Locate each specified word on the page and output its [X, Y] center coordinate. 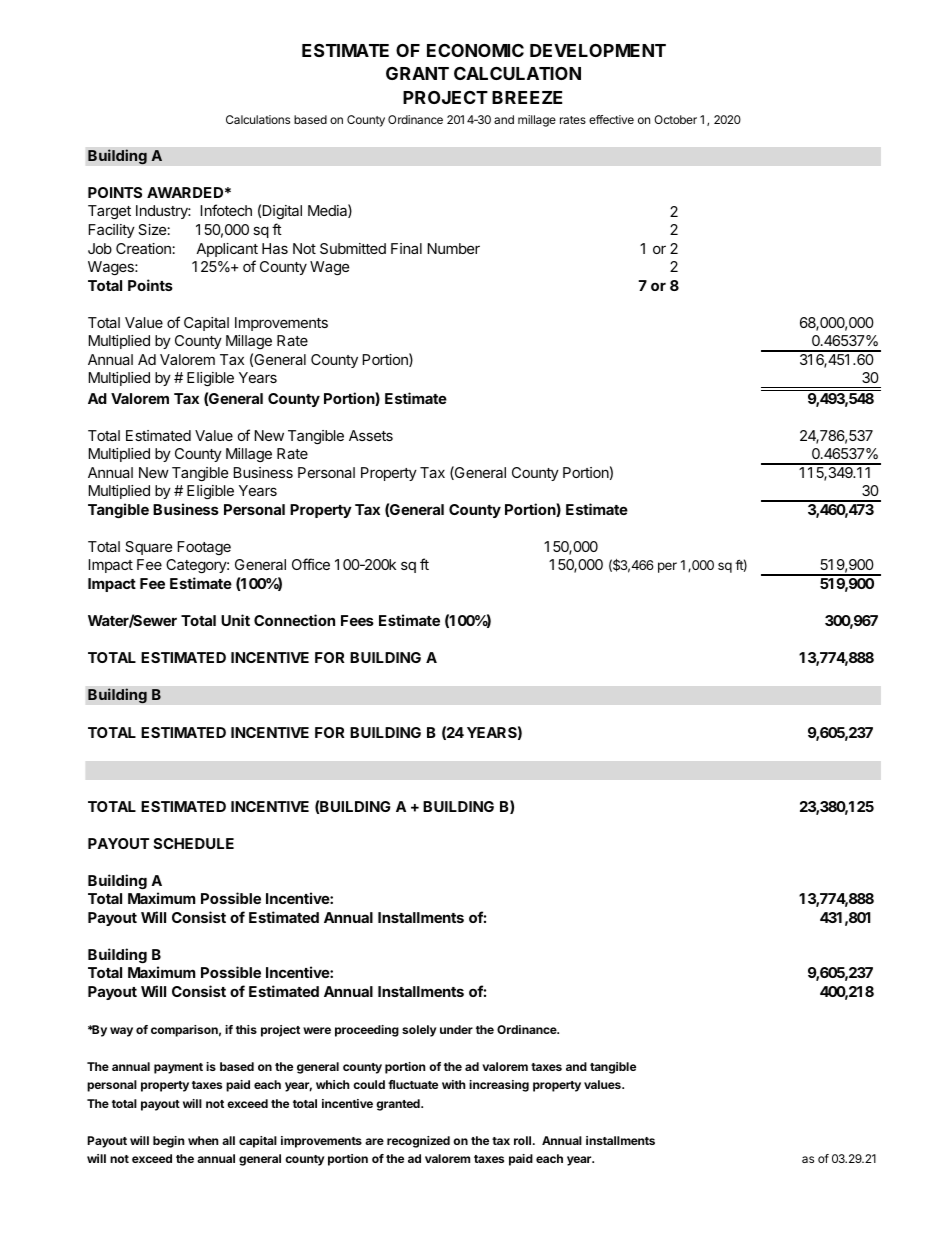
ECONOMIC [475, 50]
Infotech [226, 210]
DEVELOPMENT [598, 50]
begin [168, 1142]
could [369, 1084]
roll [524, 1140]
